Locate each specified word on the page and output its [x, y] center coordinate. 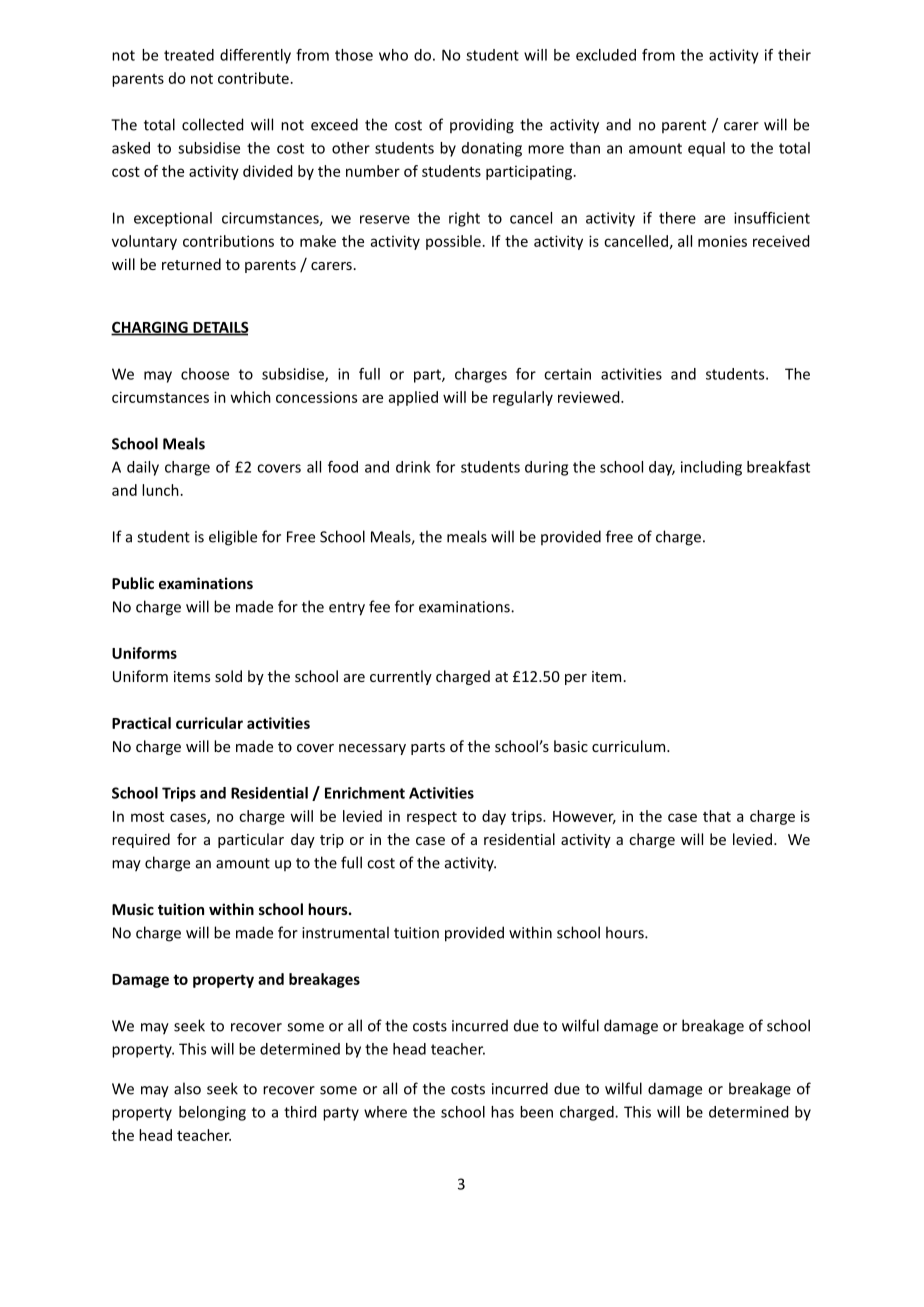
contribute [253, 78]
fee [379, 606]
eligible [233, 538]
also [187, 1088]
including [711, 468]
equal [706, 149]
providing [482, 126]
